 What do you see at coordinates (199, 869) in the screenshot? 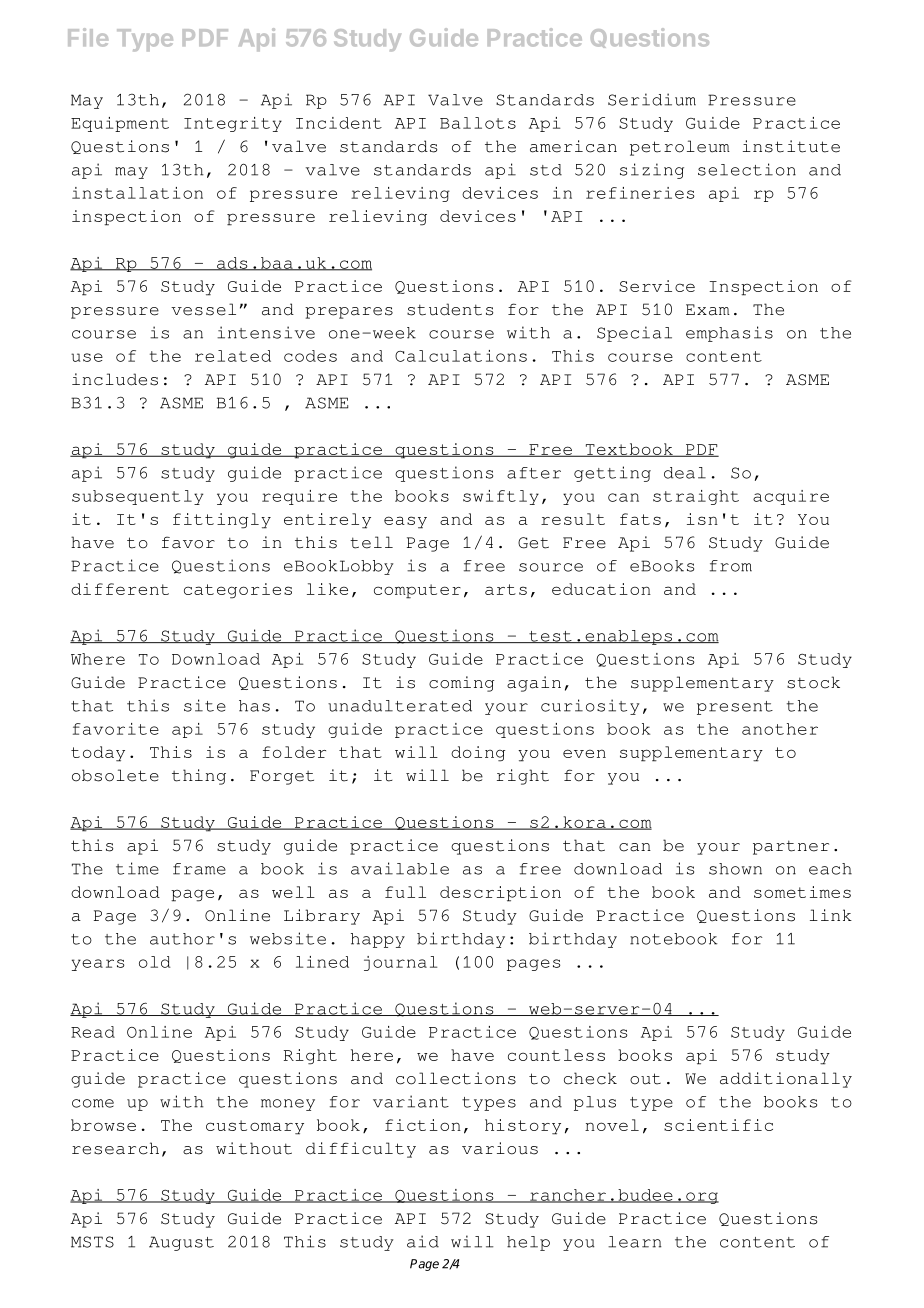
I see `frame` at bounding box center [199, 869].
